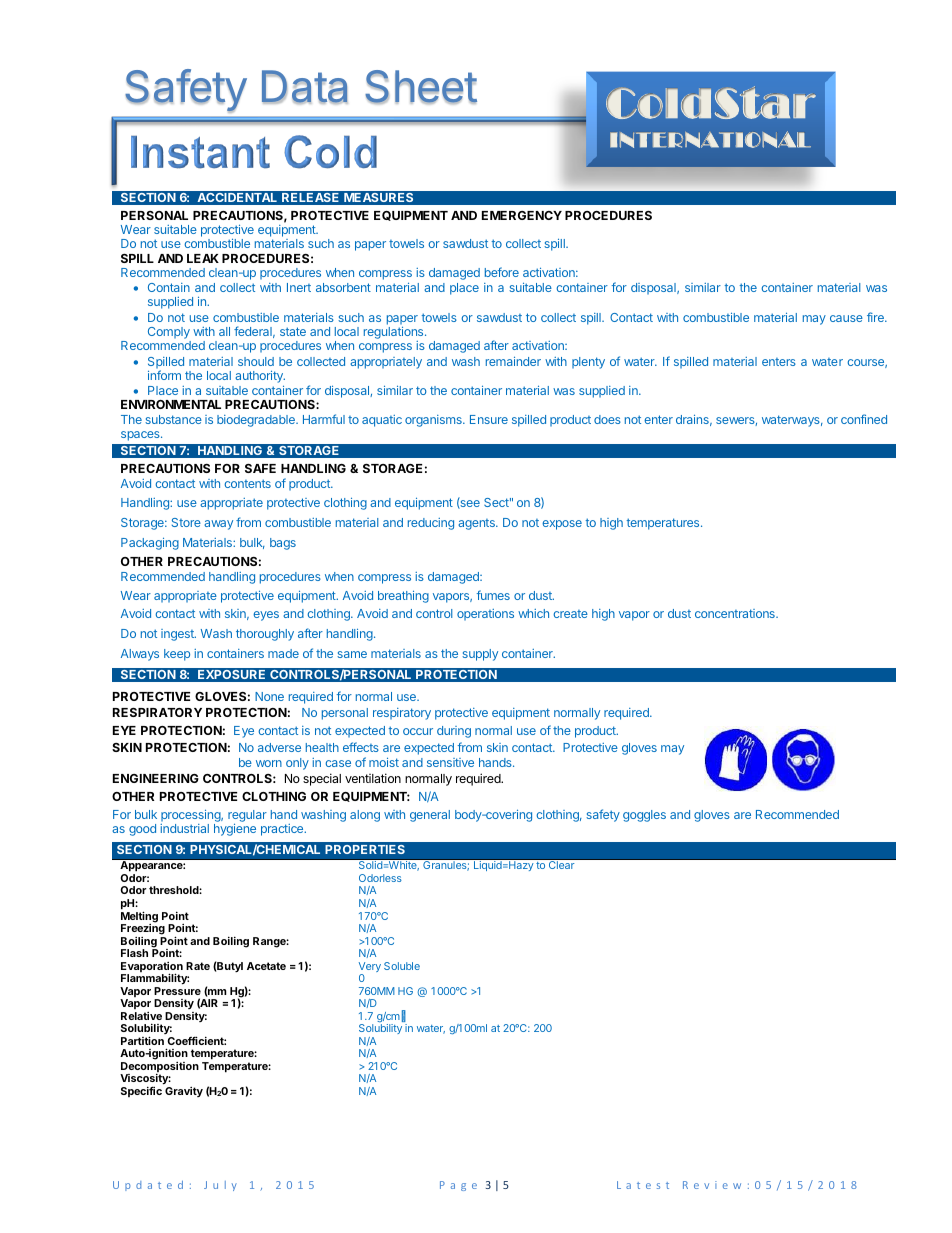  I want to click on Data, so click(305, 87).
